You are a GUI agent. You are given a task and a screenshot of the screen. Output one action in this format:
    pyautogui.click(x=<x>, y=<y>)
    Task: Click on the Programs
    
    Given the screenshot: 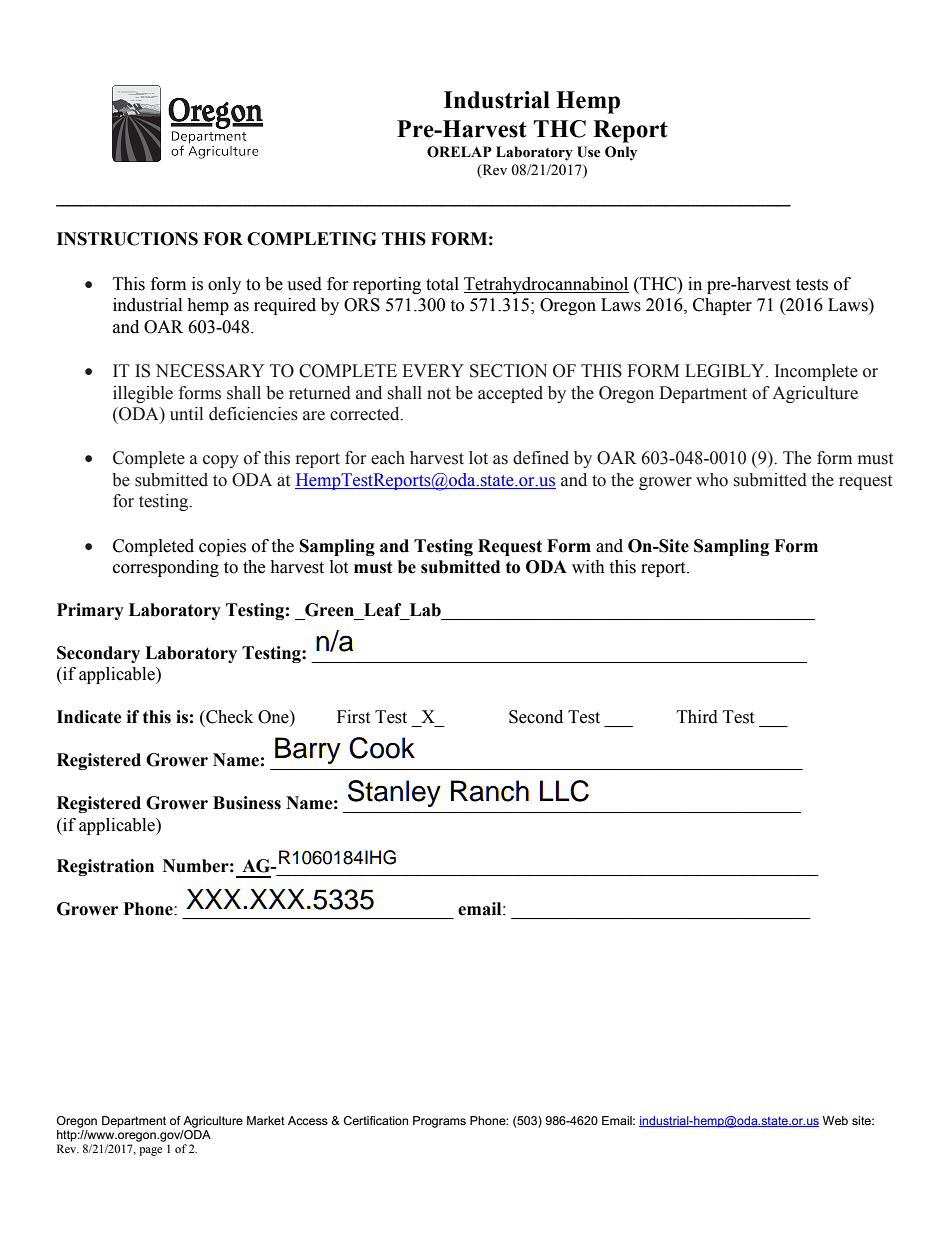 What is the action you would take?
    pyautogui.click(x=439, y=1122)
